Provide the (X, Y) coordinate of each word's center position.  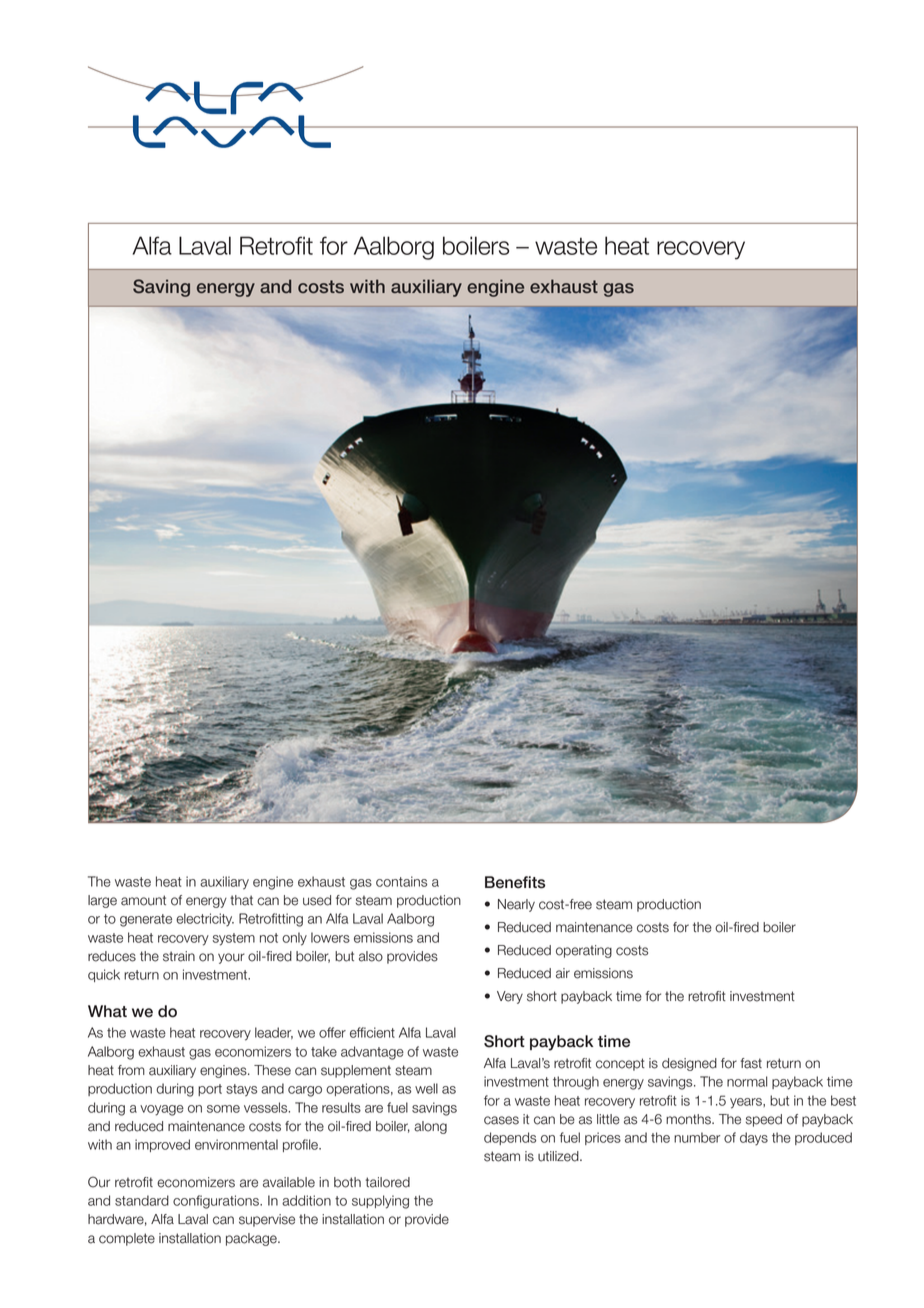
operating (584, 951)
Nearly (516, 905)
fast (751, 1063)
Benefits (515, 882)
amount (143, 900)
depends (510, 1138)
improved (162, 1145)
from (131, 1070)
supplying (380, 1202)
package (252, 1239)
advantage (372, 1053)
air (563, 973)
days (754, 1139)
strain (179, 956)
